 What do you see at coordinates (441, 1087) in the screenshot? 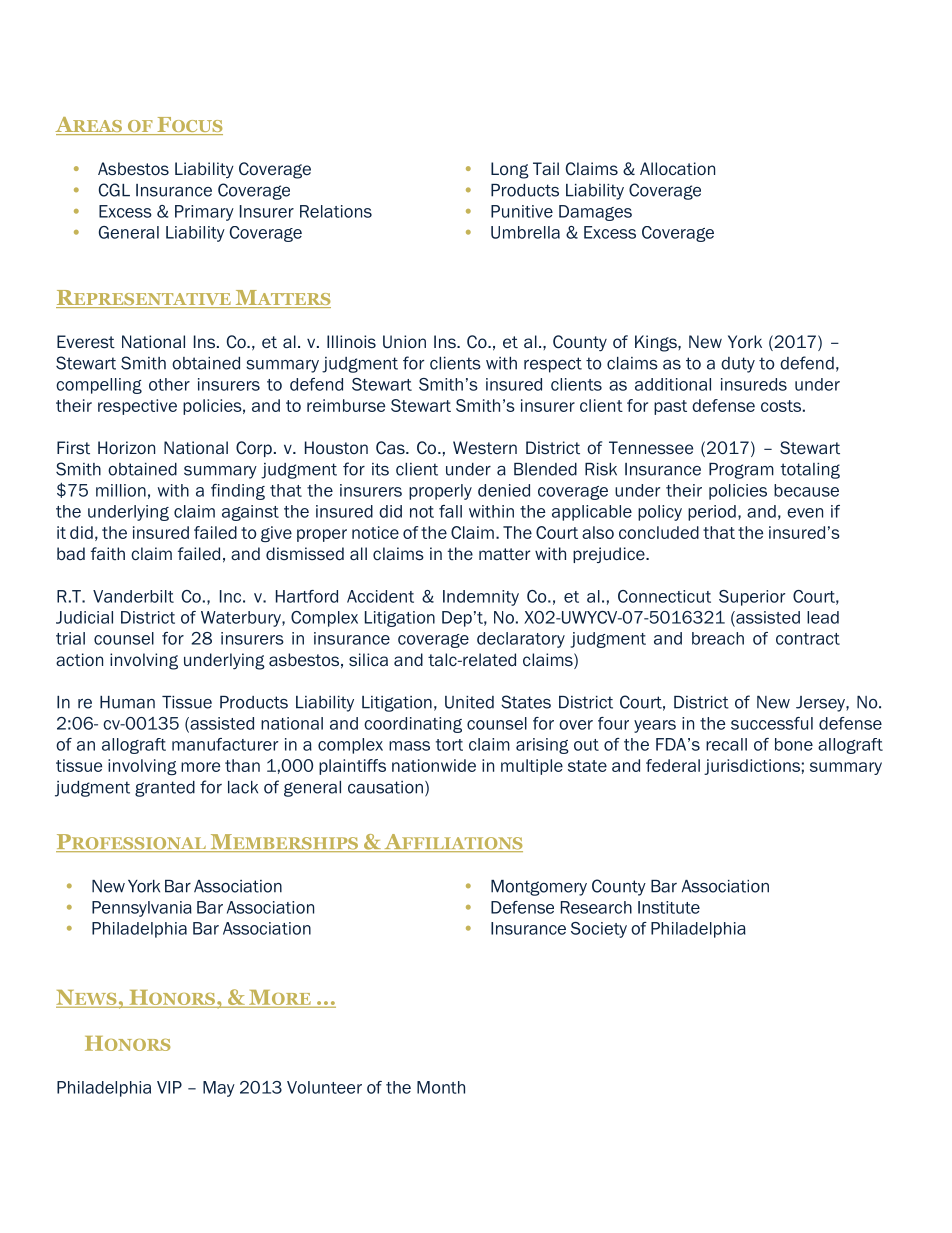
I see `Month` at bounding box center [441, 1087].
